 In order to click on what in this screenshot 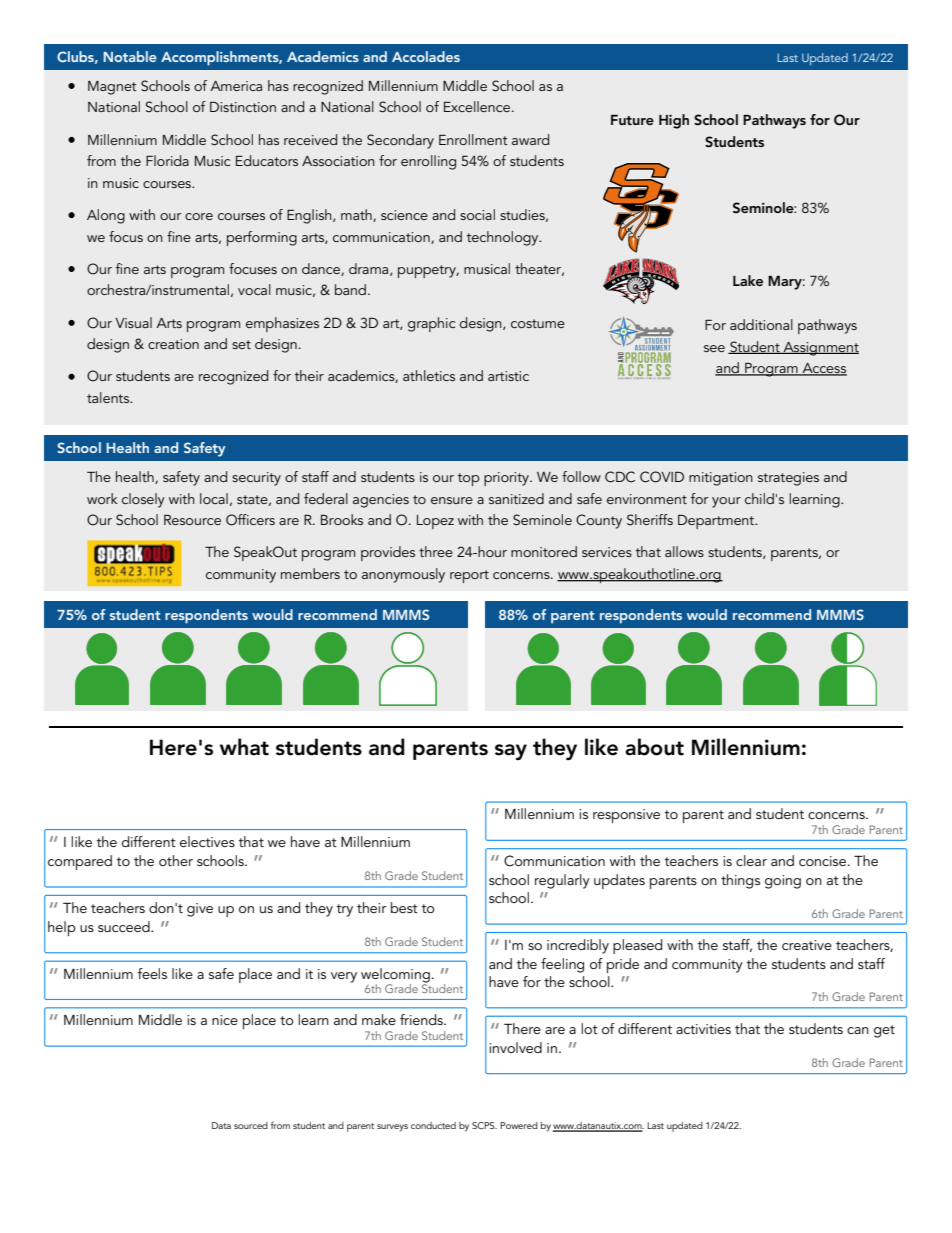, I will do `click(244, 747)`.
